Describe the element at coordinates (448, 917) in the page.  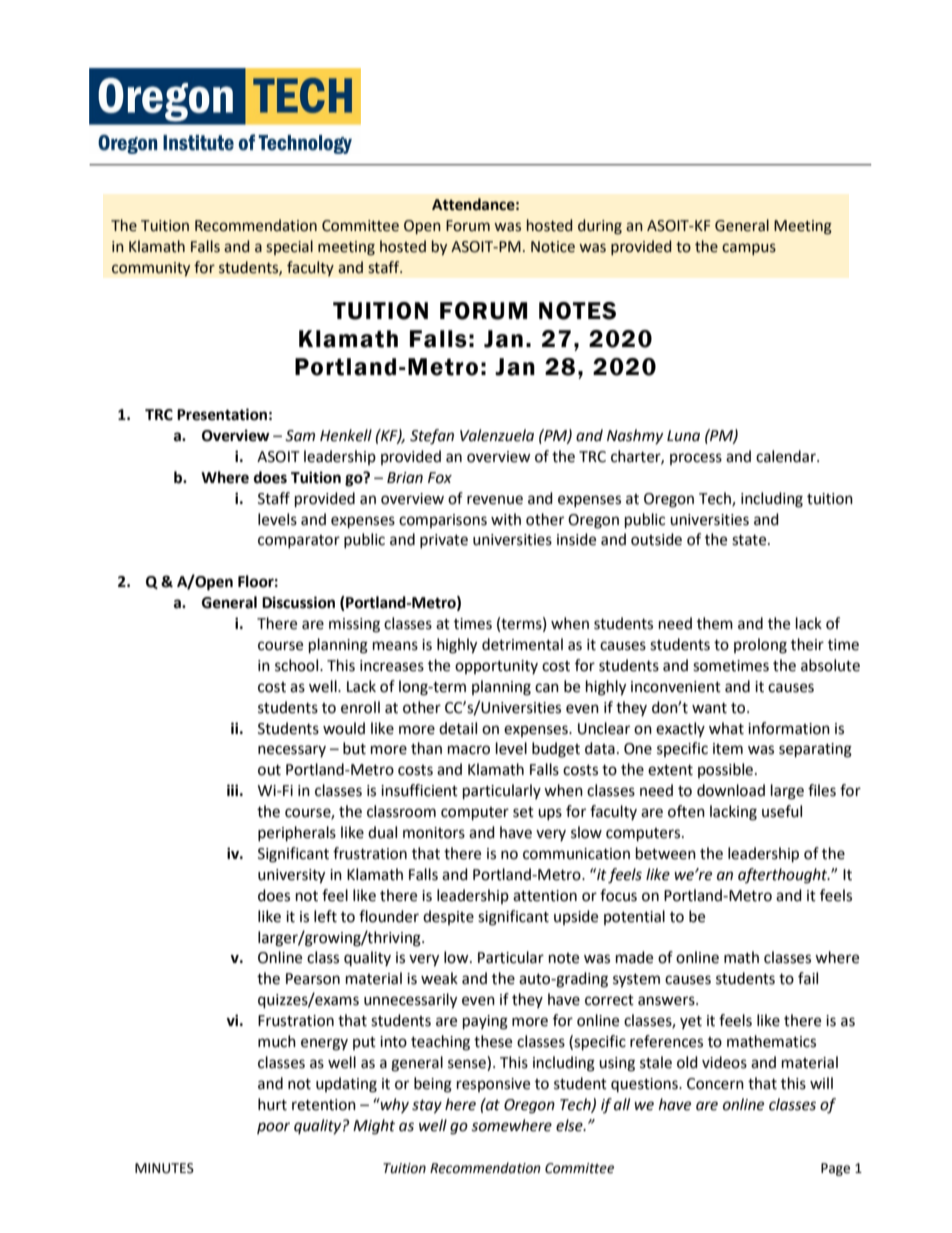
I see `despite` at that location.
